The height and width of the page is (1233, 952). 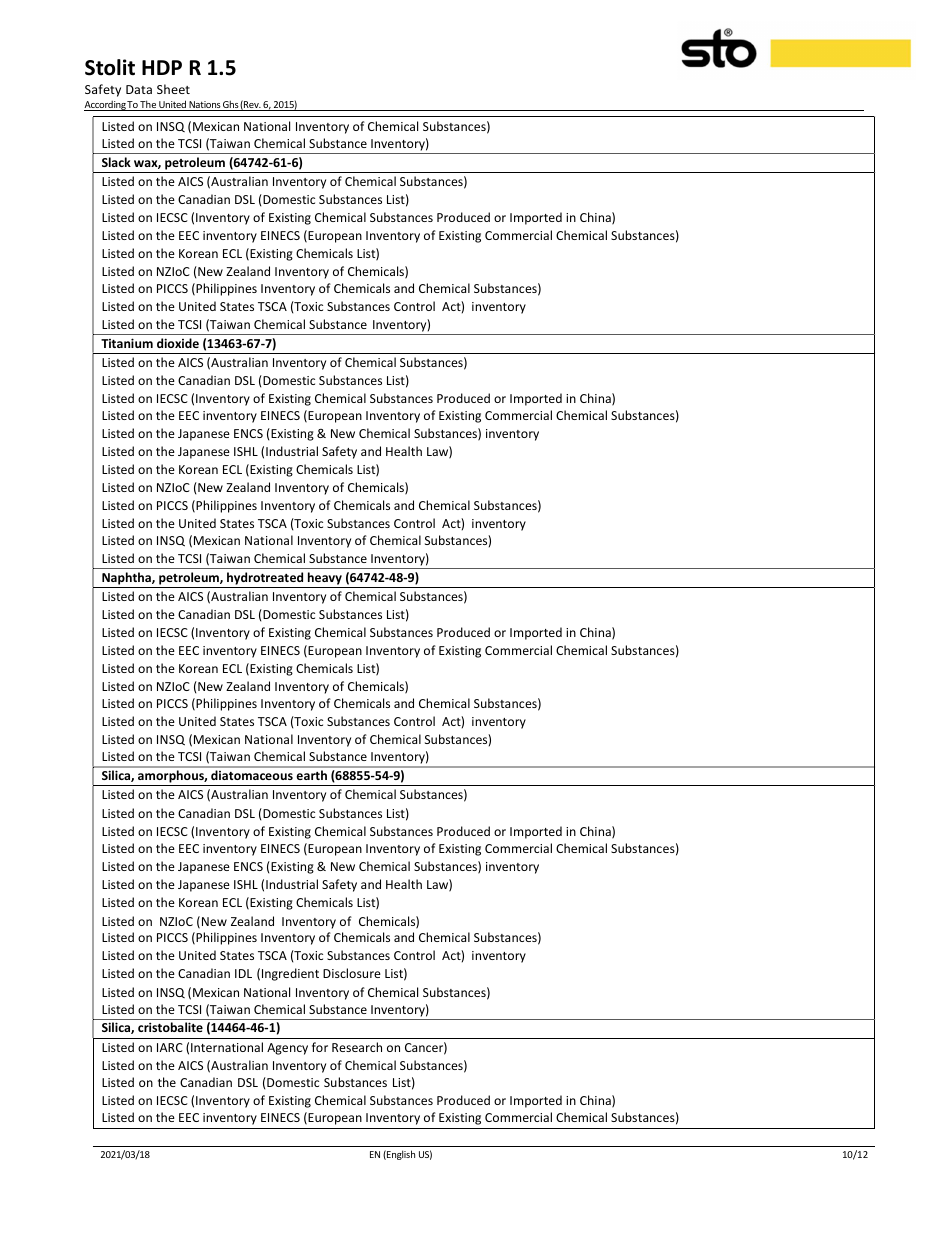 What do you see at coordinates (139, 89) in the page?
I see `Data` at bounding box center [139, 89].
